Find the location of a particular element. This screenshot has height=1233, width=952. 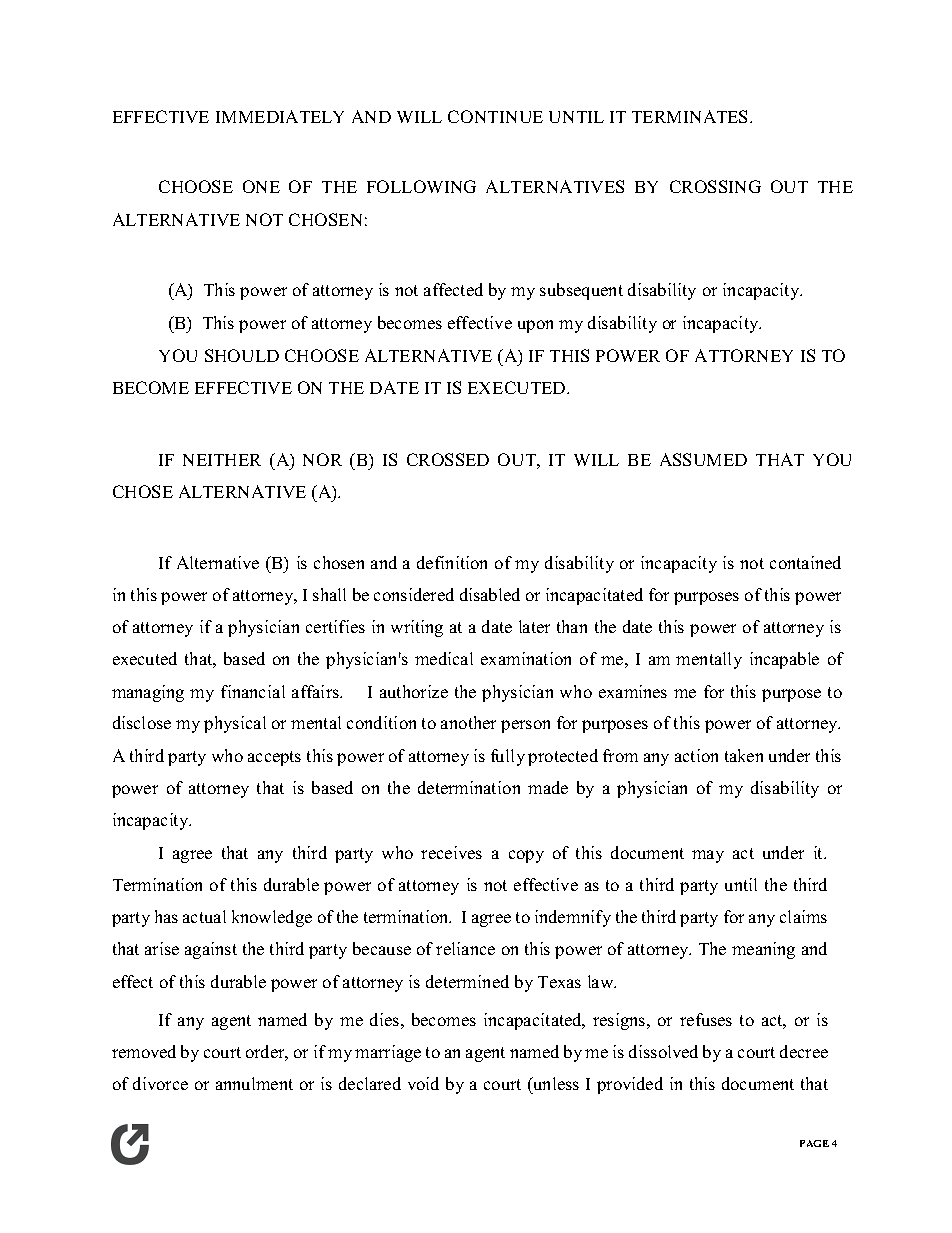

actual is located at coordinates (204, 916).
